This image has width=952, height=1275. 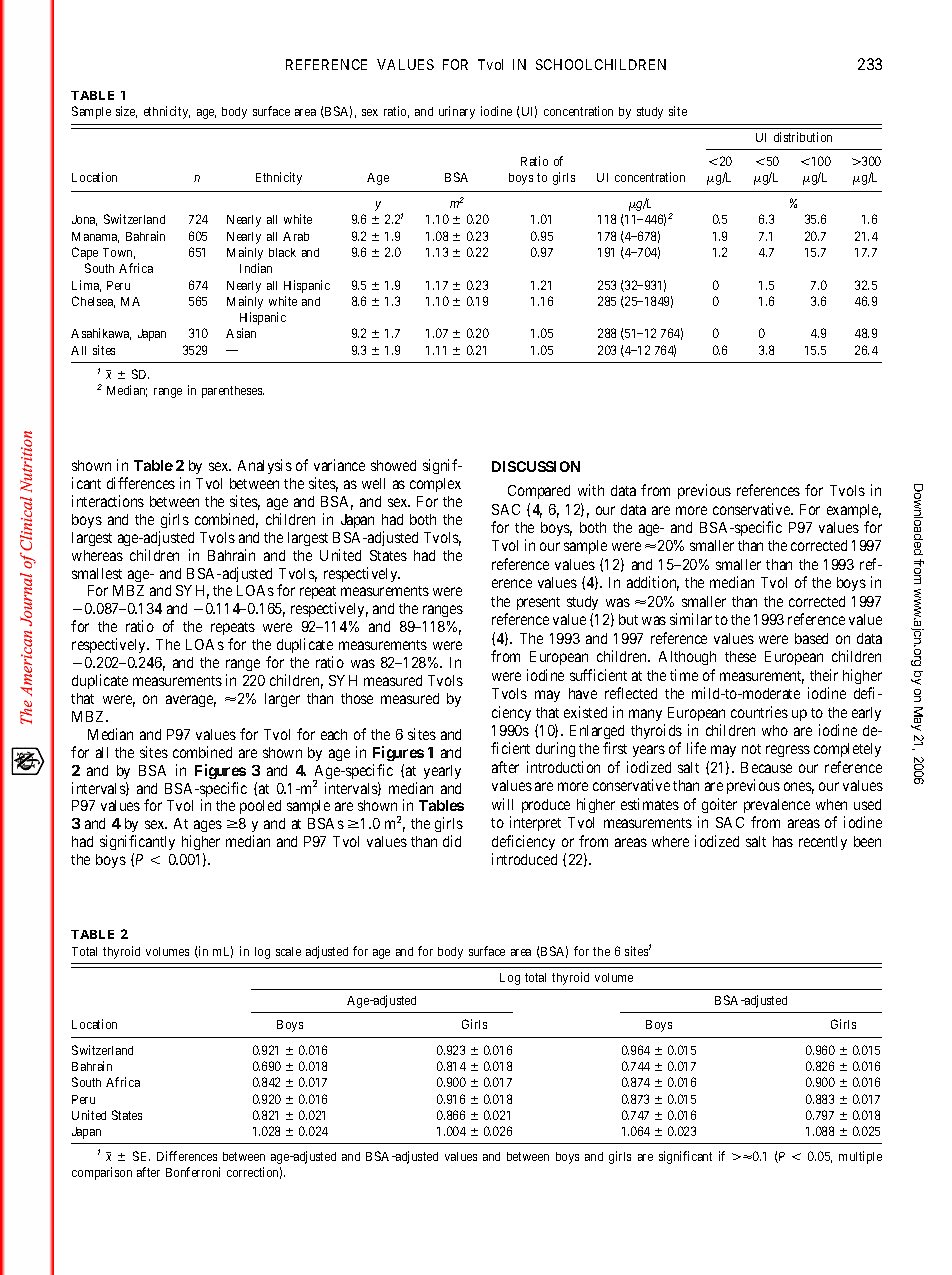 What do you see at coordinates (102, 1173) in the image?
I see `comparison` at bounding box center [102, 1173].
